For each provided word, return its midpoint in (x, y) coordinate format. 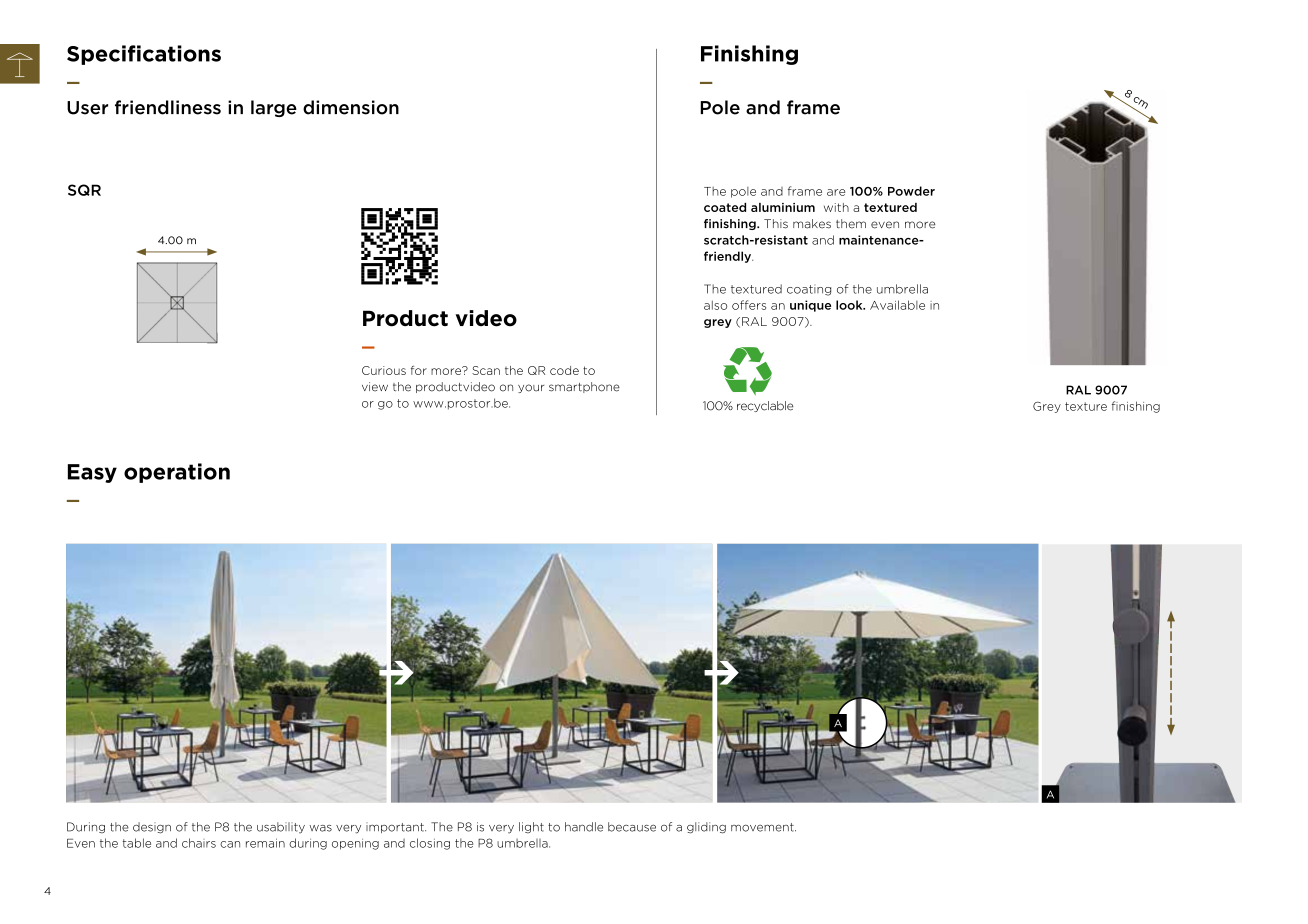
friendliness (168, 107)
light (531, 827)
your (531, 388)
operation (177, 473)
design (152, 828)
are (836, 192)
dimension (351, 107)
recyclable (765, 406)
